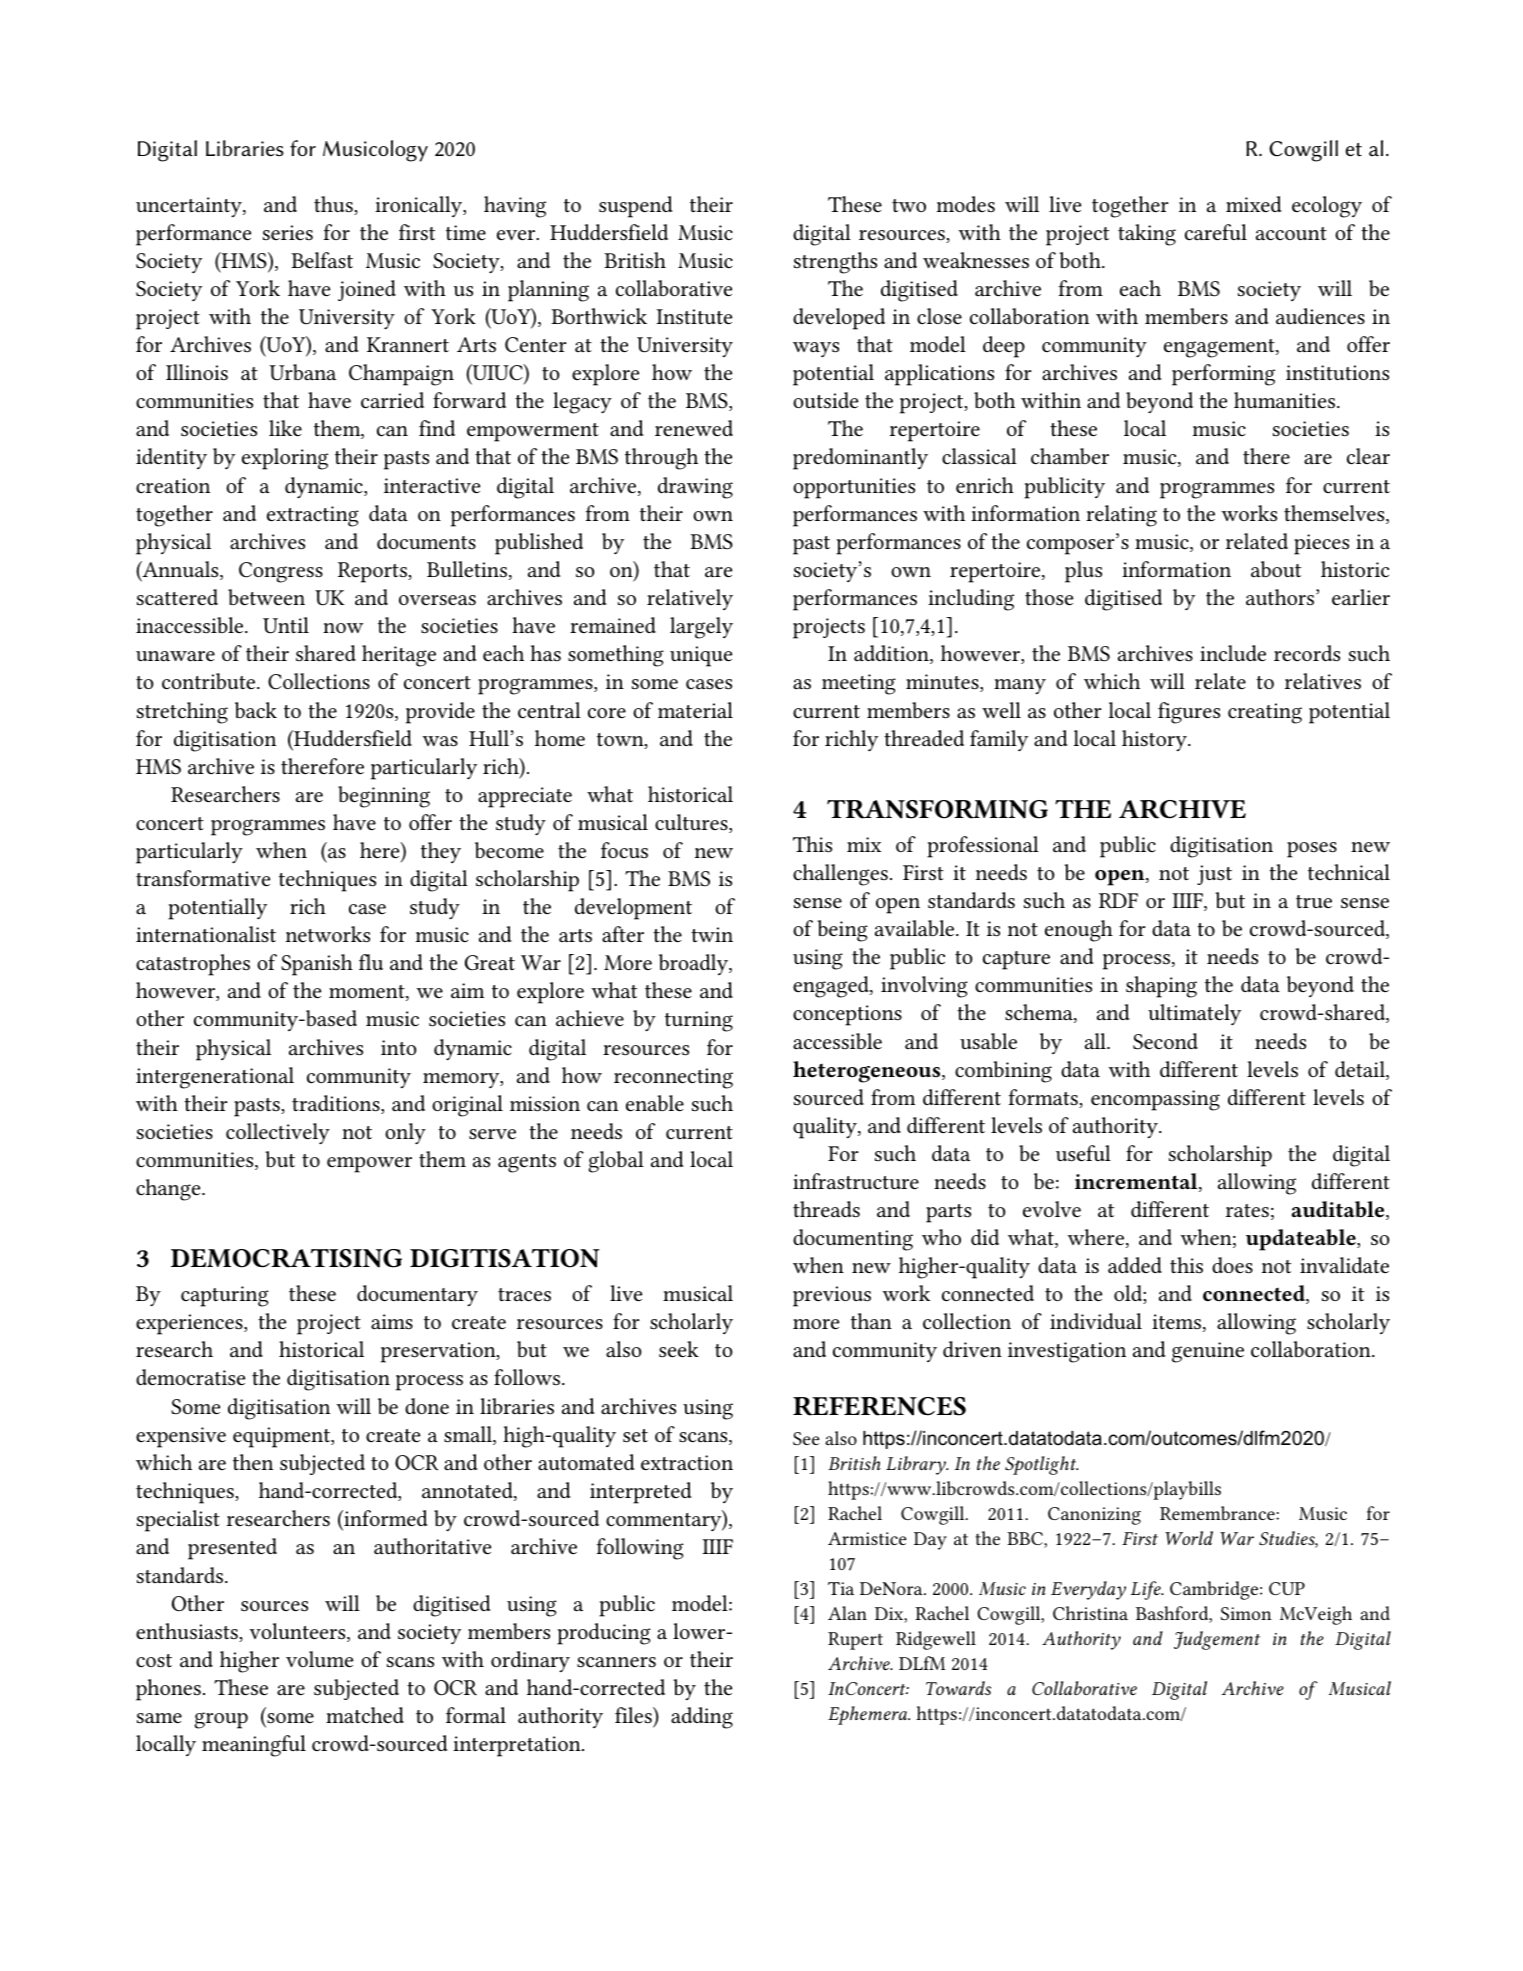  I want to click on Until, so click(286, 625).
